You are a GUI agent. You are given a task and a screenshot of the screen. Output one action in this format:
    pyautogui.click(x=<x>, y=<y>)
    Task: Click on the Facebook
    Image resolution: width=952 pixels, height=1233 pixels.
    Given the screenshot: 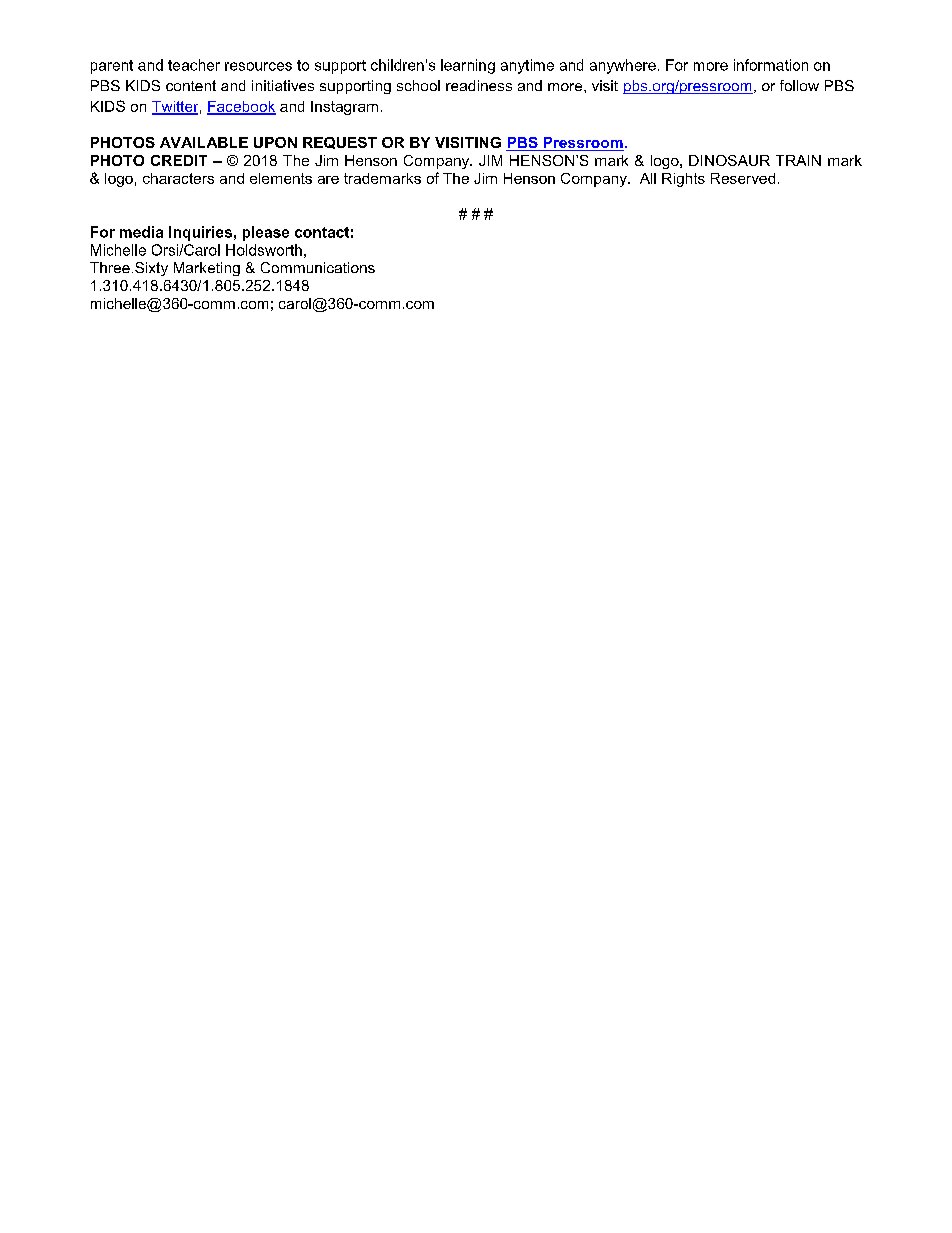 What is the action you would take?
    pyautogui.click(x=241, y=107)
